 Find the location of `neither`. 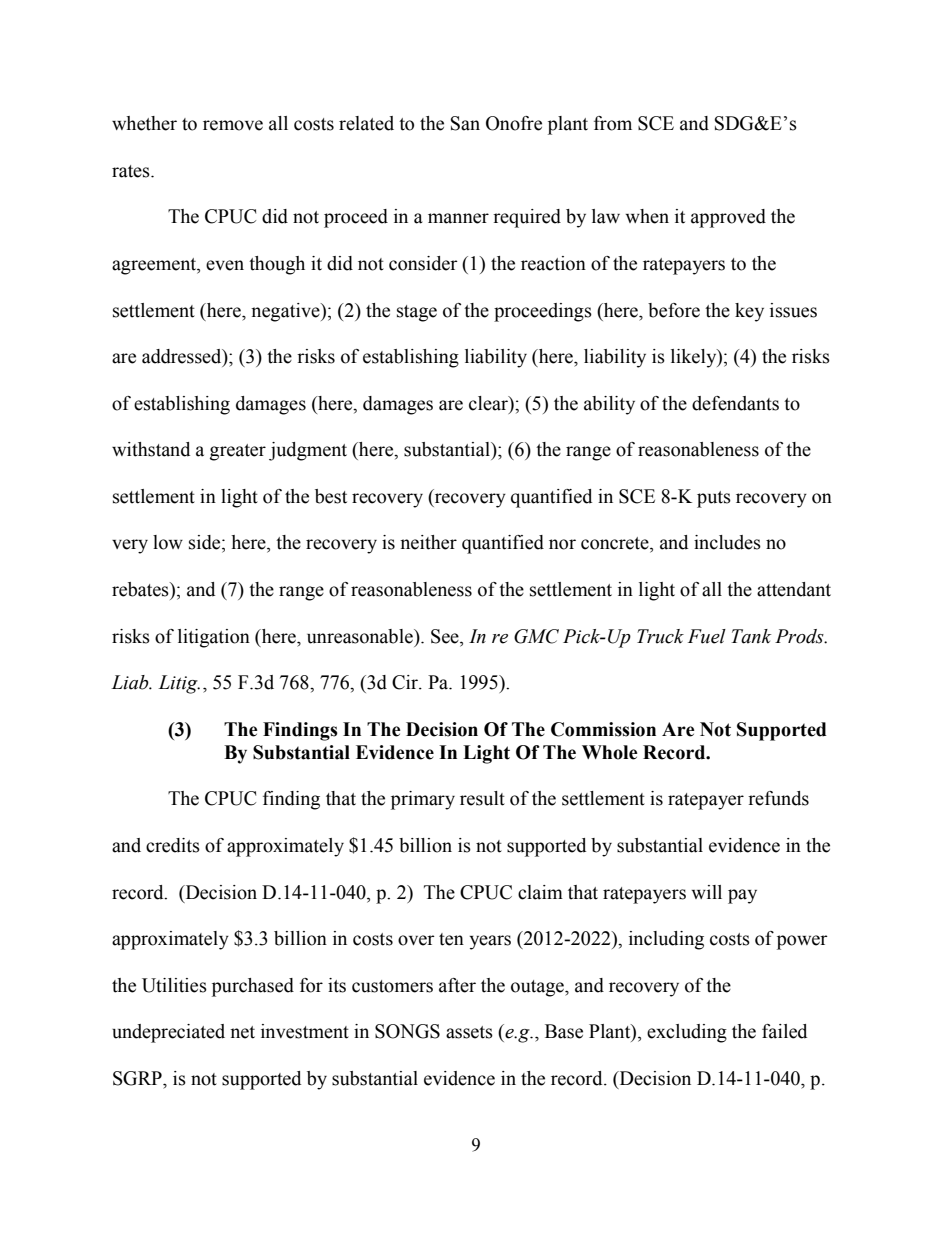

neither is located at coordinates (428, 542).
